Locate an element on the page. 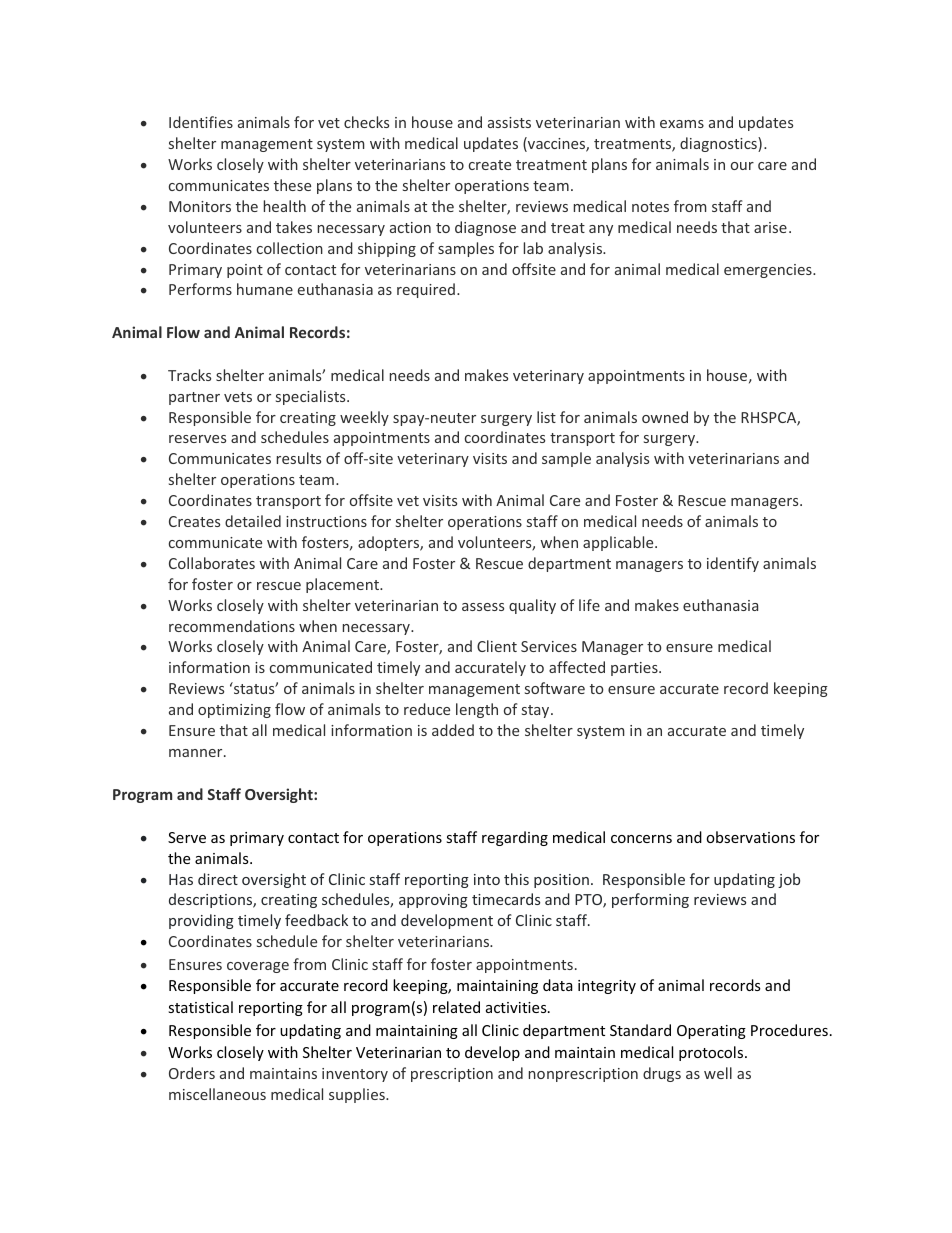 The image size is (952, 1233). diagnostics is located at coordinates (719, 144).
